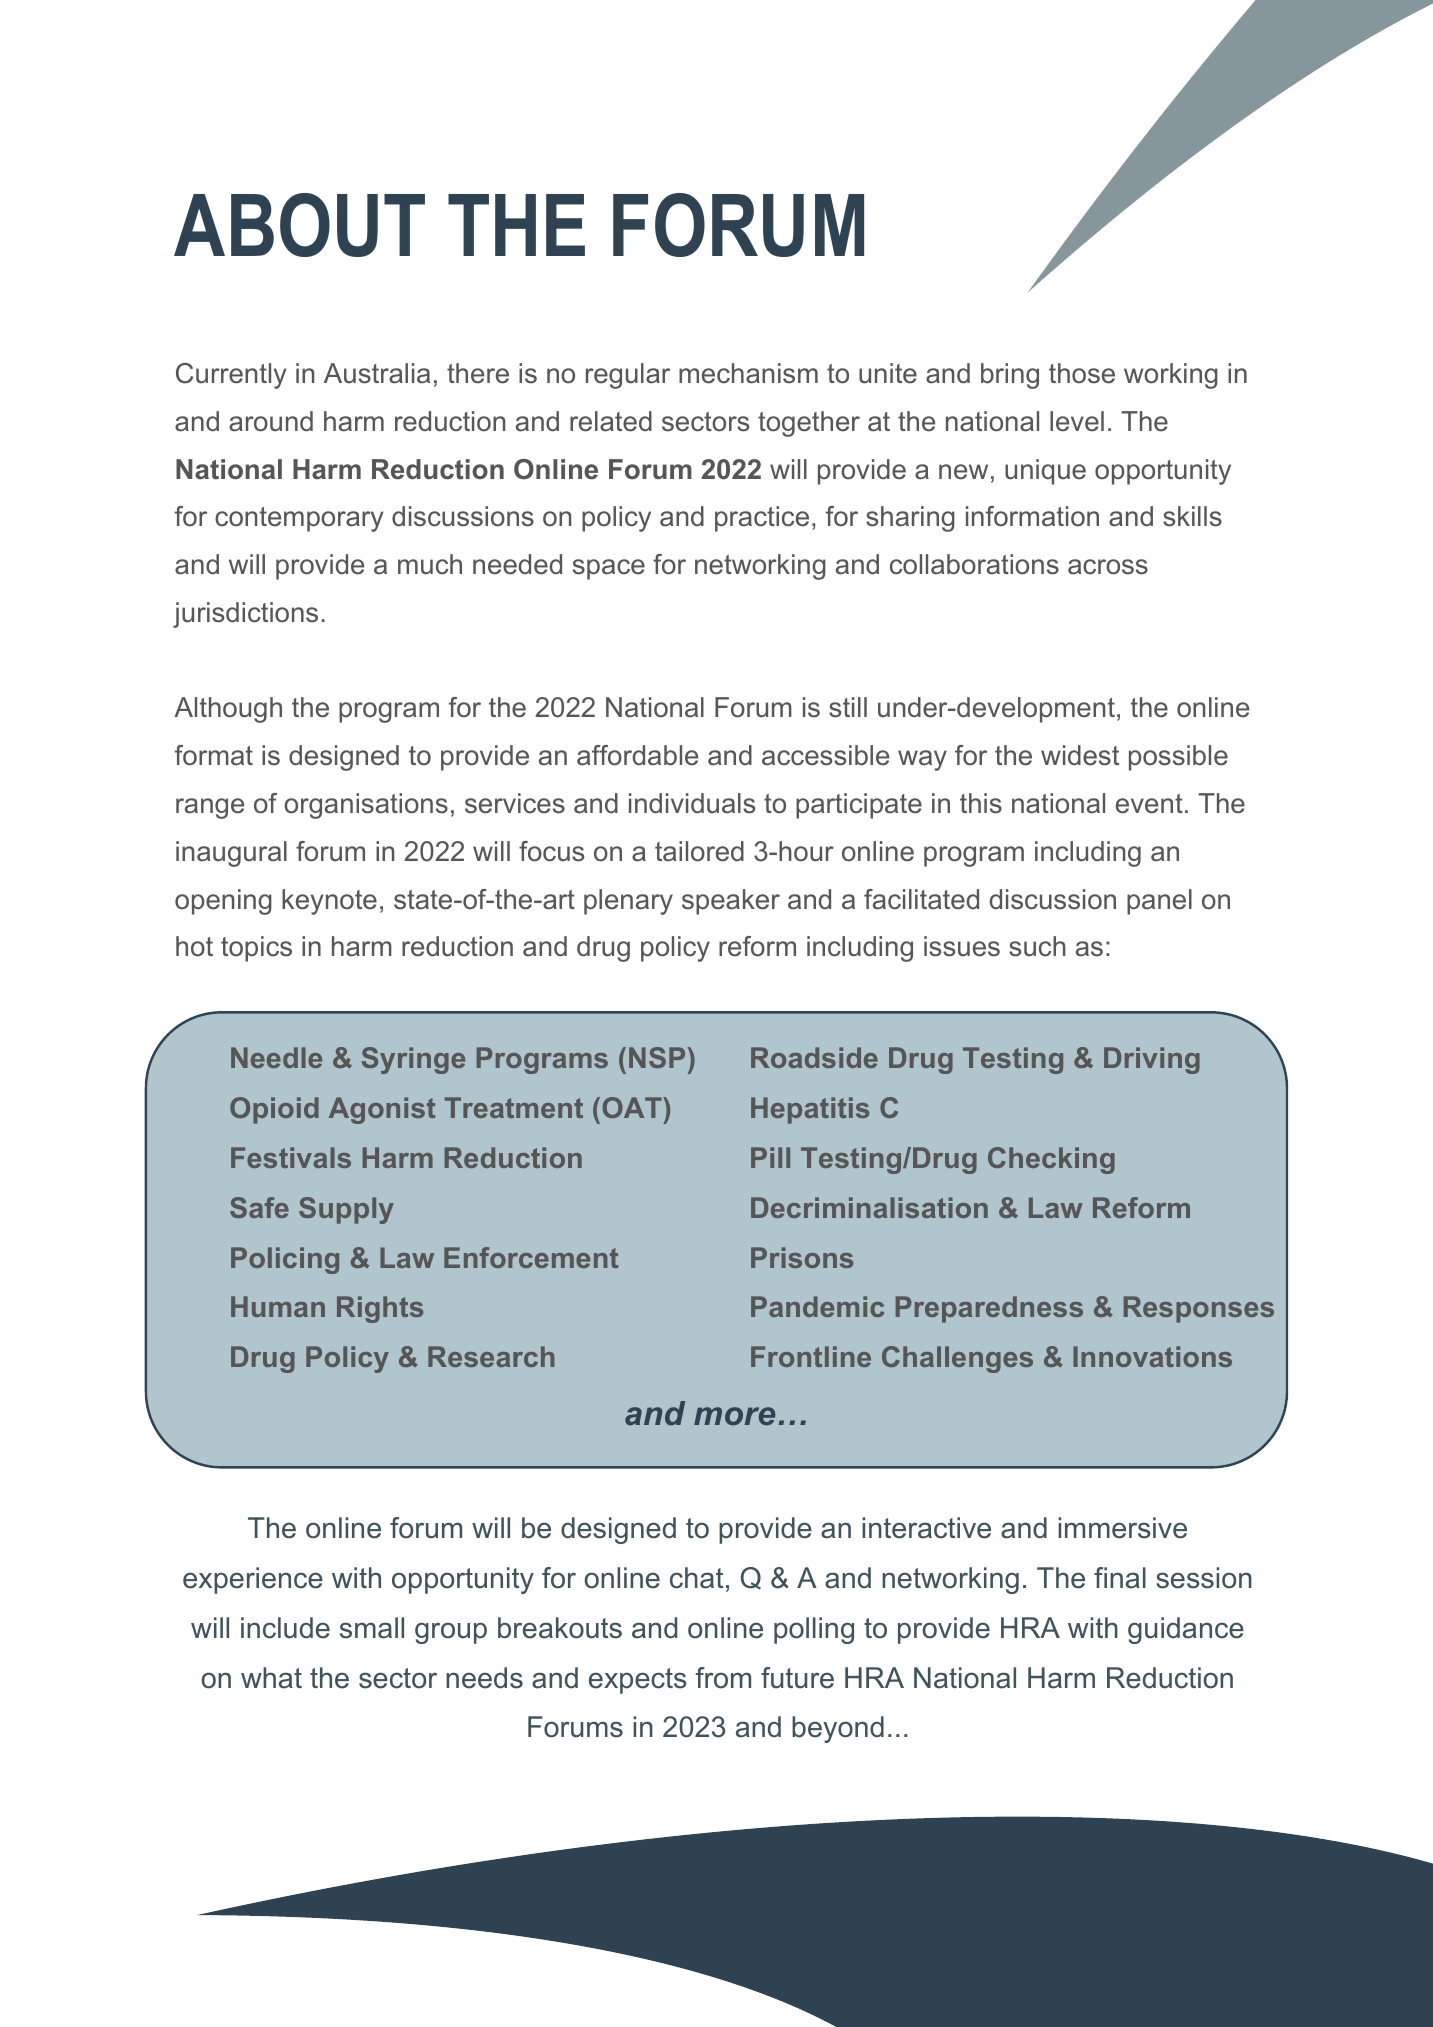 The height and width of the screenshot is (2027, 1433). Describe the element at coordinates (748, 373) in the screenshot. I see `mechanism` at that location.
